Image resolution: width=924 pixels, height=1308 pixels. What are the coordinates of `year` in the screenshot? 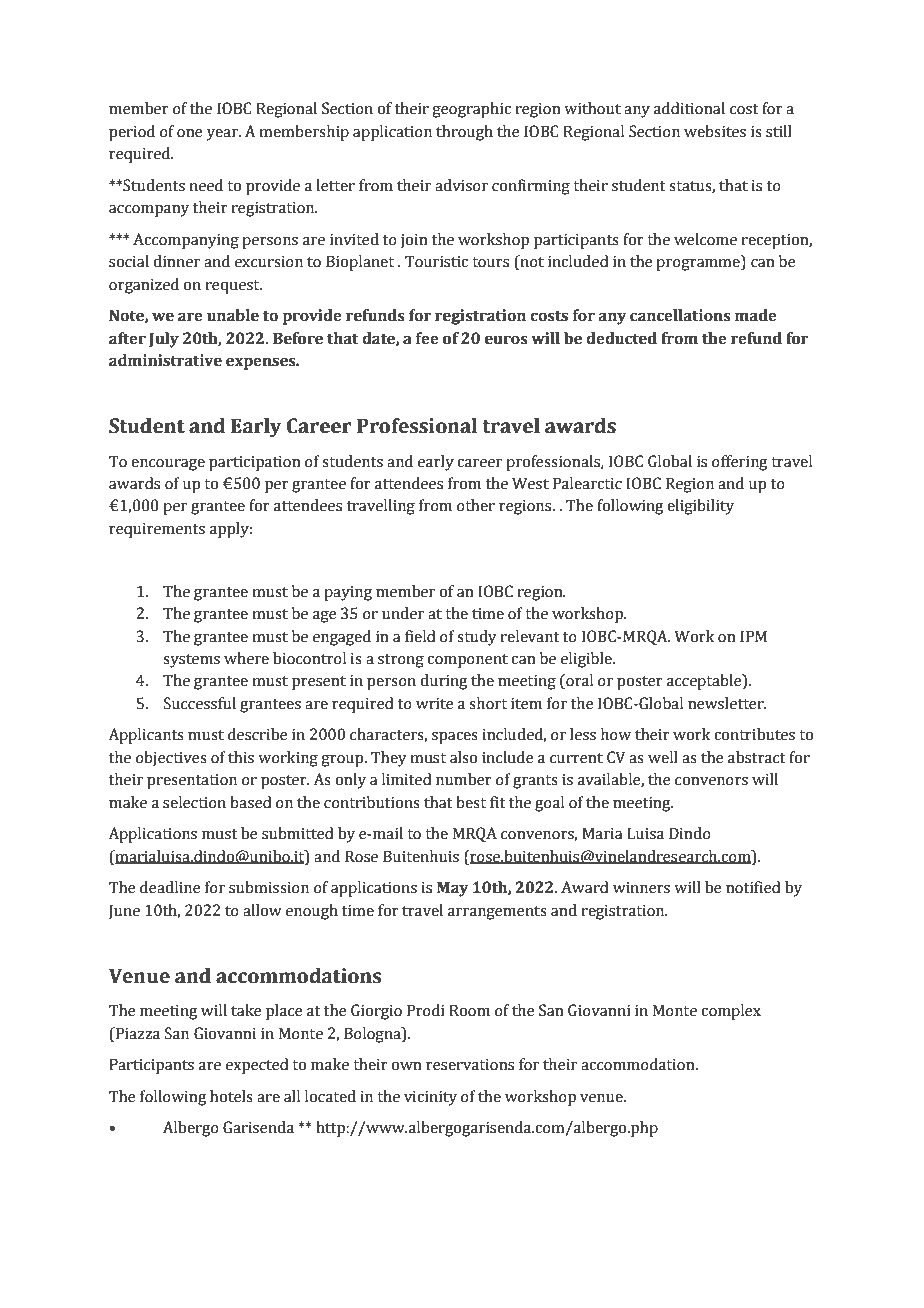 It's located at (223, 135).
